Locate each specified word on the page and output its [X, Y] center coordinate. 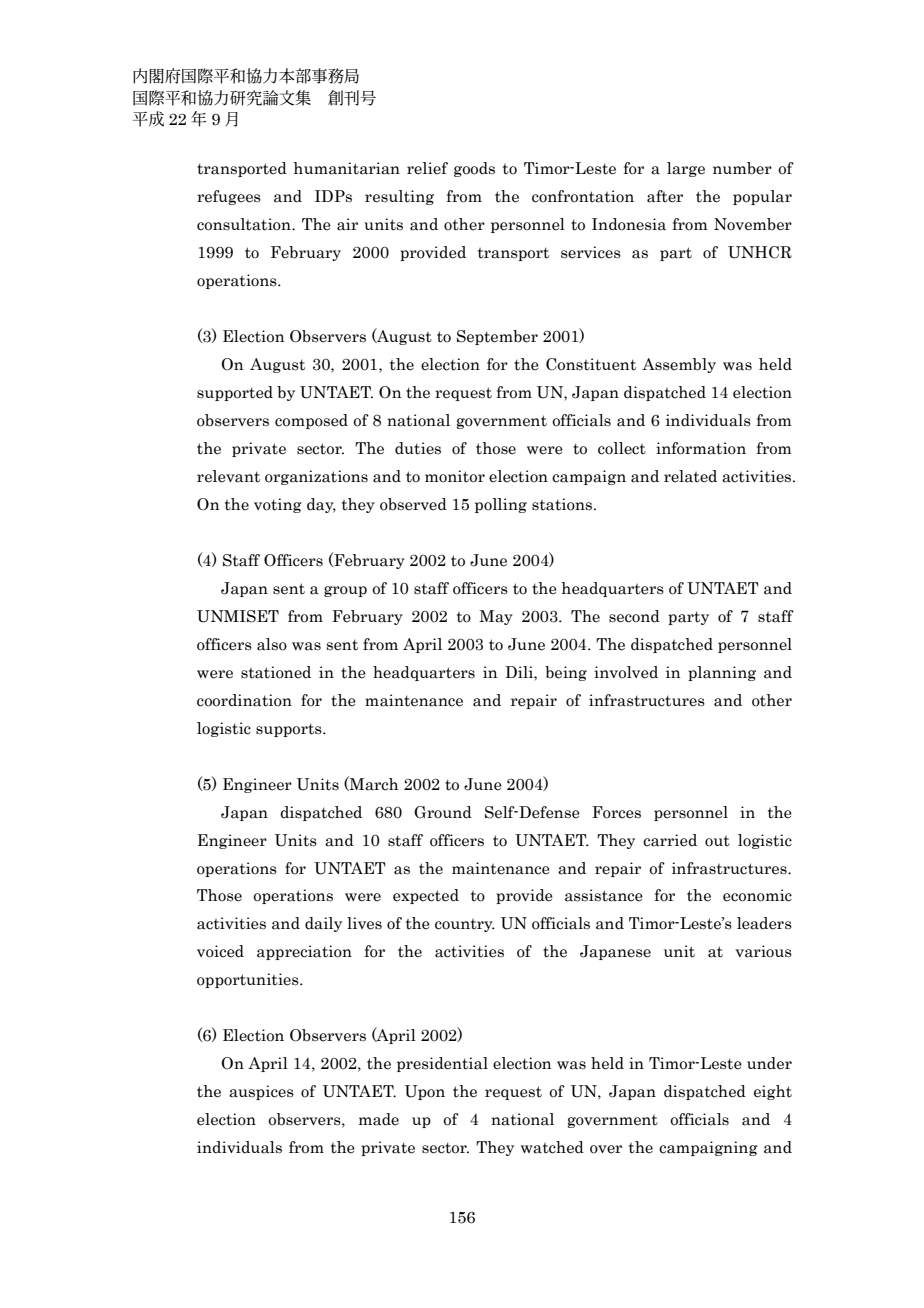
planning [722, 673]
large [686, 169]
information [701, 448]
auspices [261, 1092]
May [496, 617]
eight [773, 1092]
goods [474, 169]
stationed [276, 672]
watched [552, 1147]
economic [757, 895]
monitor [455, 476]
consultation [245, 224]
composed [311, 421]
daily [323, 924]
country [465, 925]
